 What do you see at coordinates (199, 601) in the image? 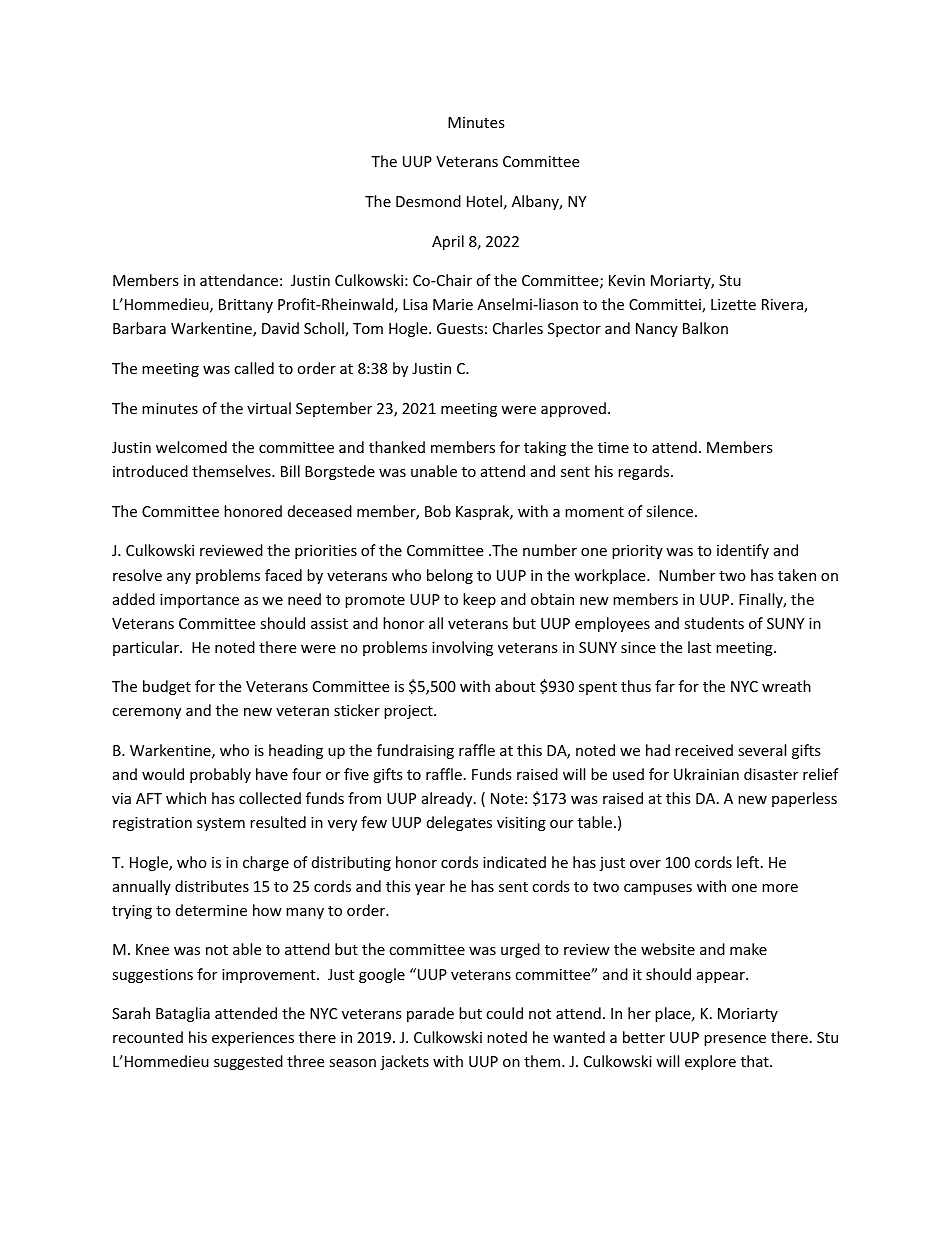
I see `importance` at bounding box center [199, 601].
